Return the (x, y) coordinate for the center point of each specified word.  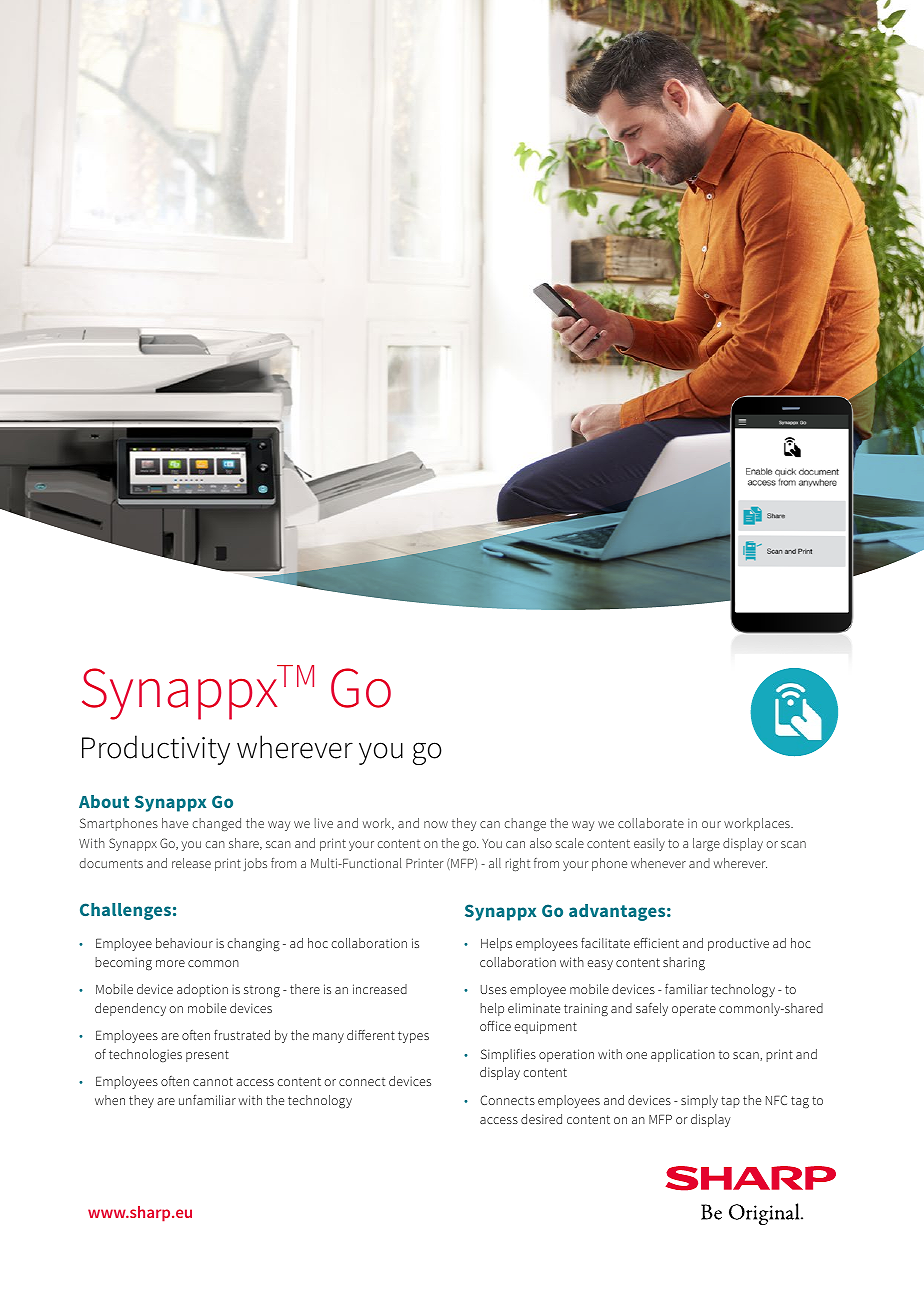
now (436, 824)
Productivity (156, 750)
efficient (656, 943)
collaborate (651, 823)
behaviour (184, 943)
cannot (213, 1081)
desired (541, 1119)
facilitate (605, 943)
